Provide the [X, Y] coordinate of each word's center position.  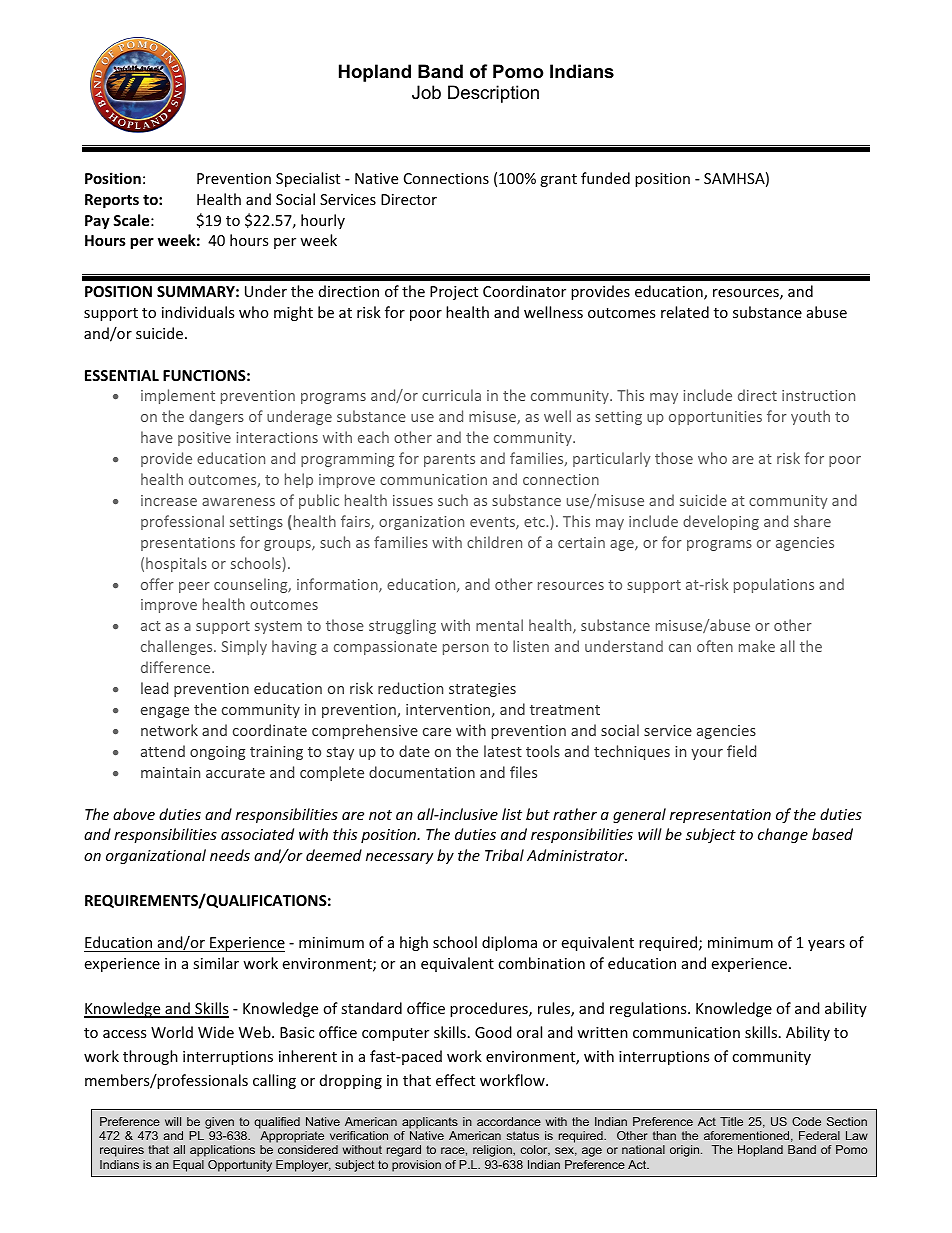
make [757, 646]
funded [605, 178]
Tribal [504, 855]
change [783, 835]
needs [230, 855]
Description [493, 94]
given [219, 1123]
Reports [112, 201]
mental [499, 625]
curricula [451, 395]
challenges [178, 647]
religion [493, 1151]
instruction [818, 395]
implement [178, 396]
